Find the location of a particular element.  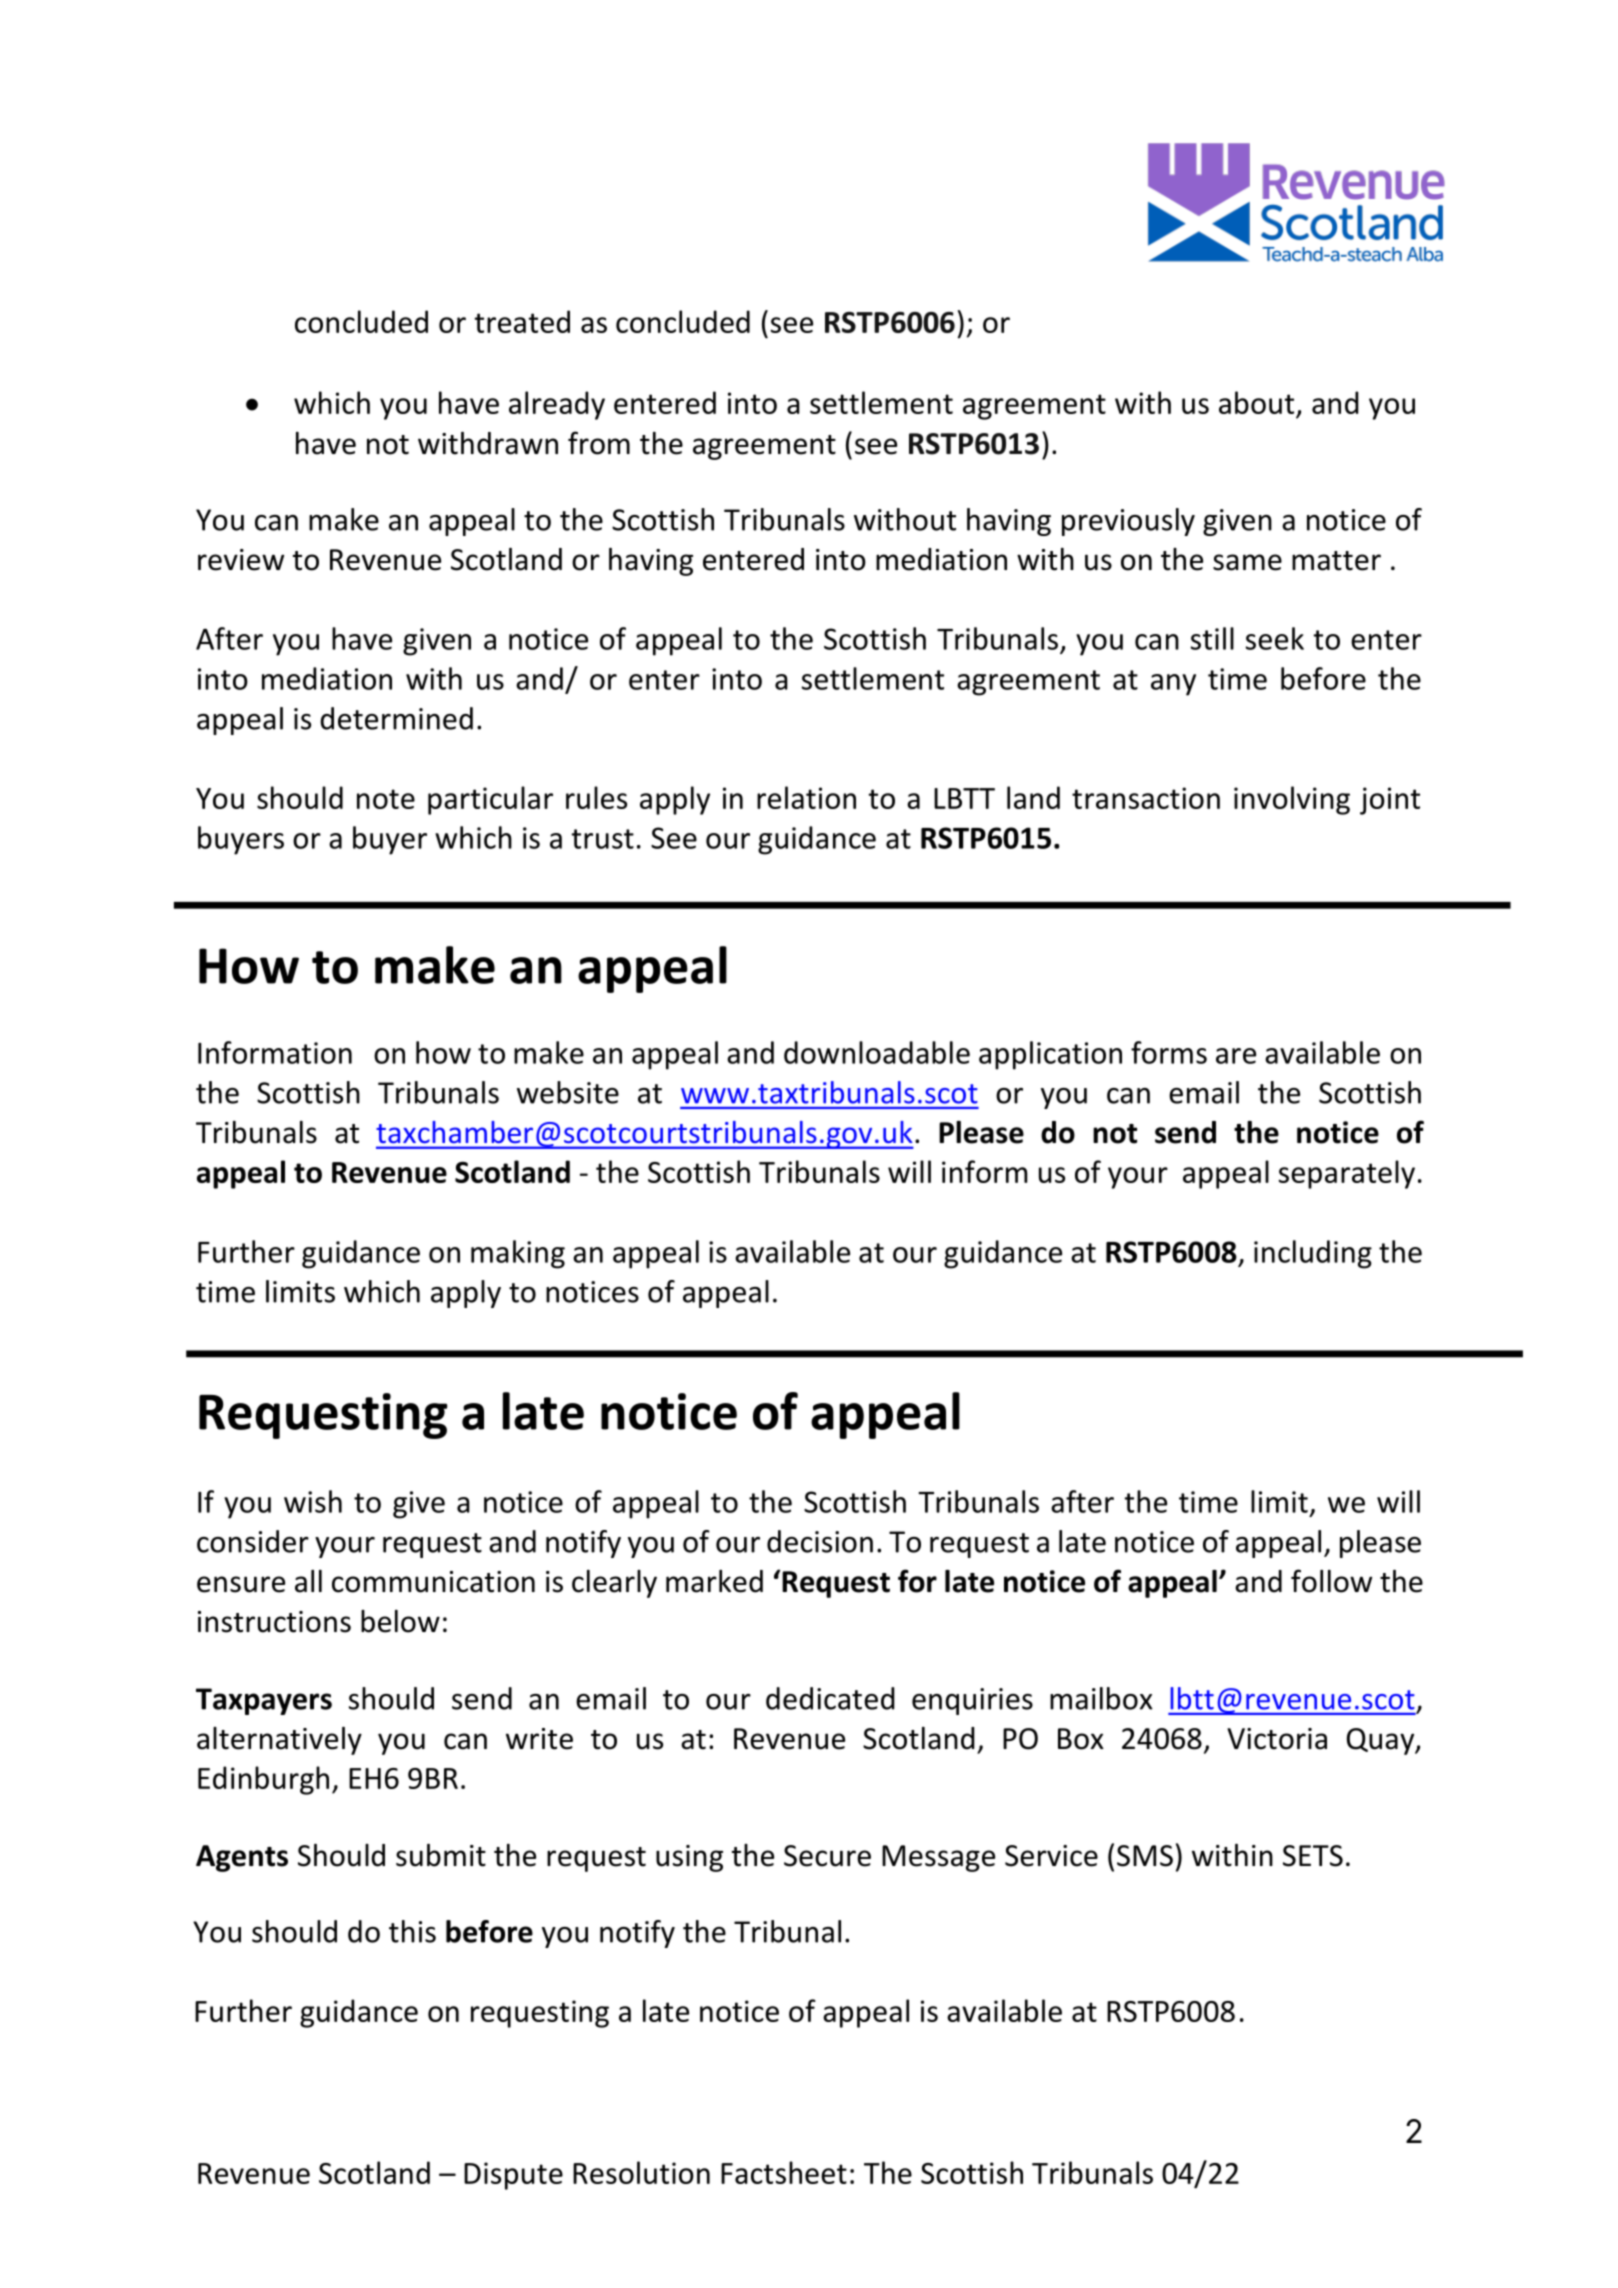

dedicated is located at coordinates (830, 1698).
